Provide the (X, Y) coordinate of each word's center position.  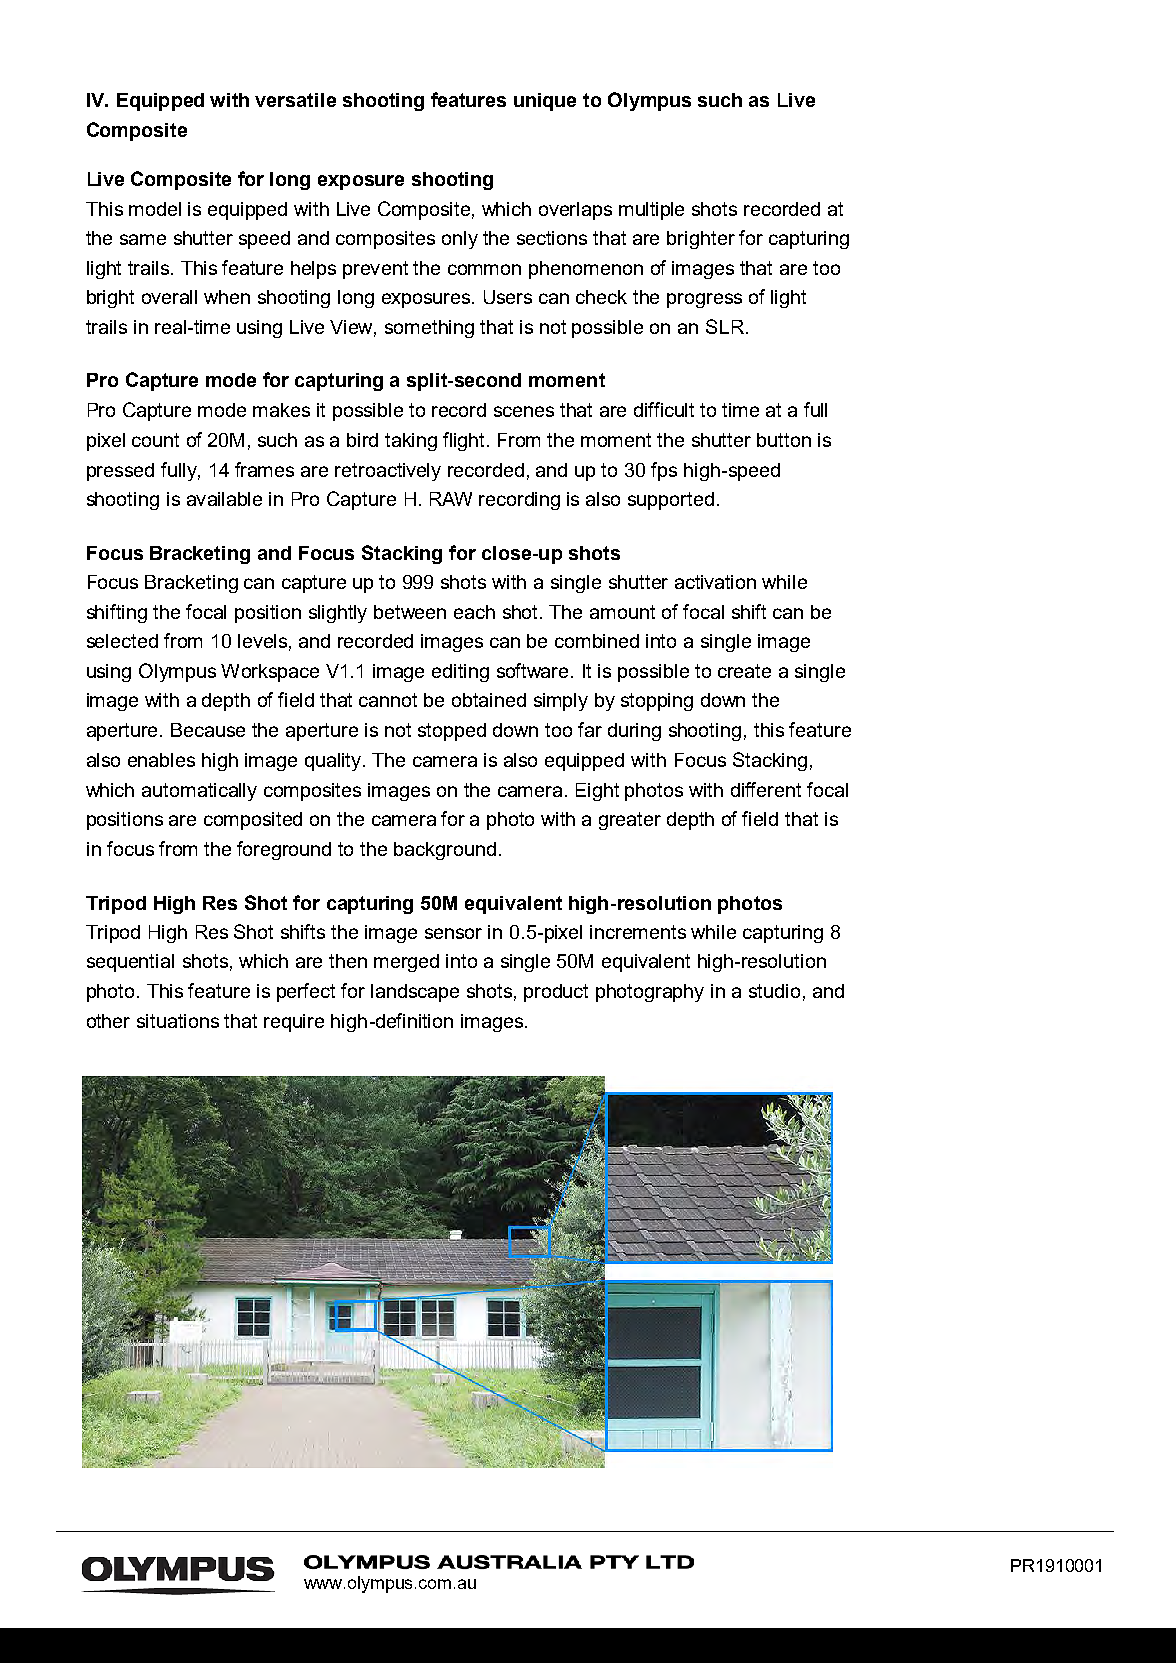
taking (411, 442)
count (155, 440)
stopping (657, 702)
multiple (651, 211)
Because (208, 730)
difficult (664, 409)
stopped (452, 732)
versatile (295, 100)
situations (178, 1021)
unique (545, 102)
